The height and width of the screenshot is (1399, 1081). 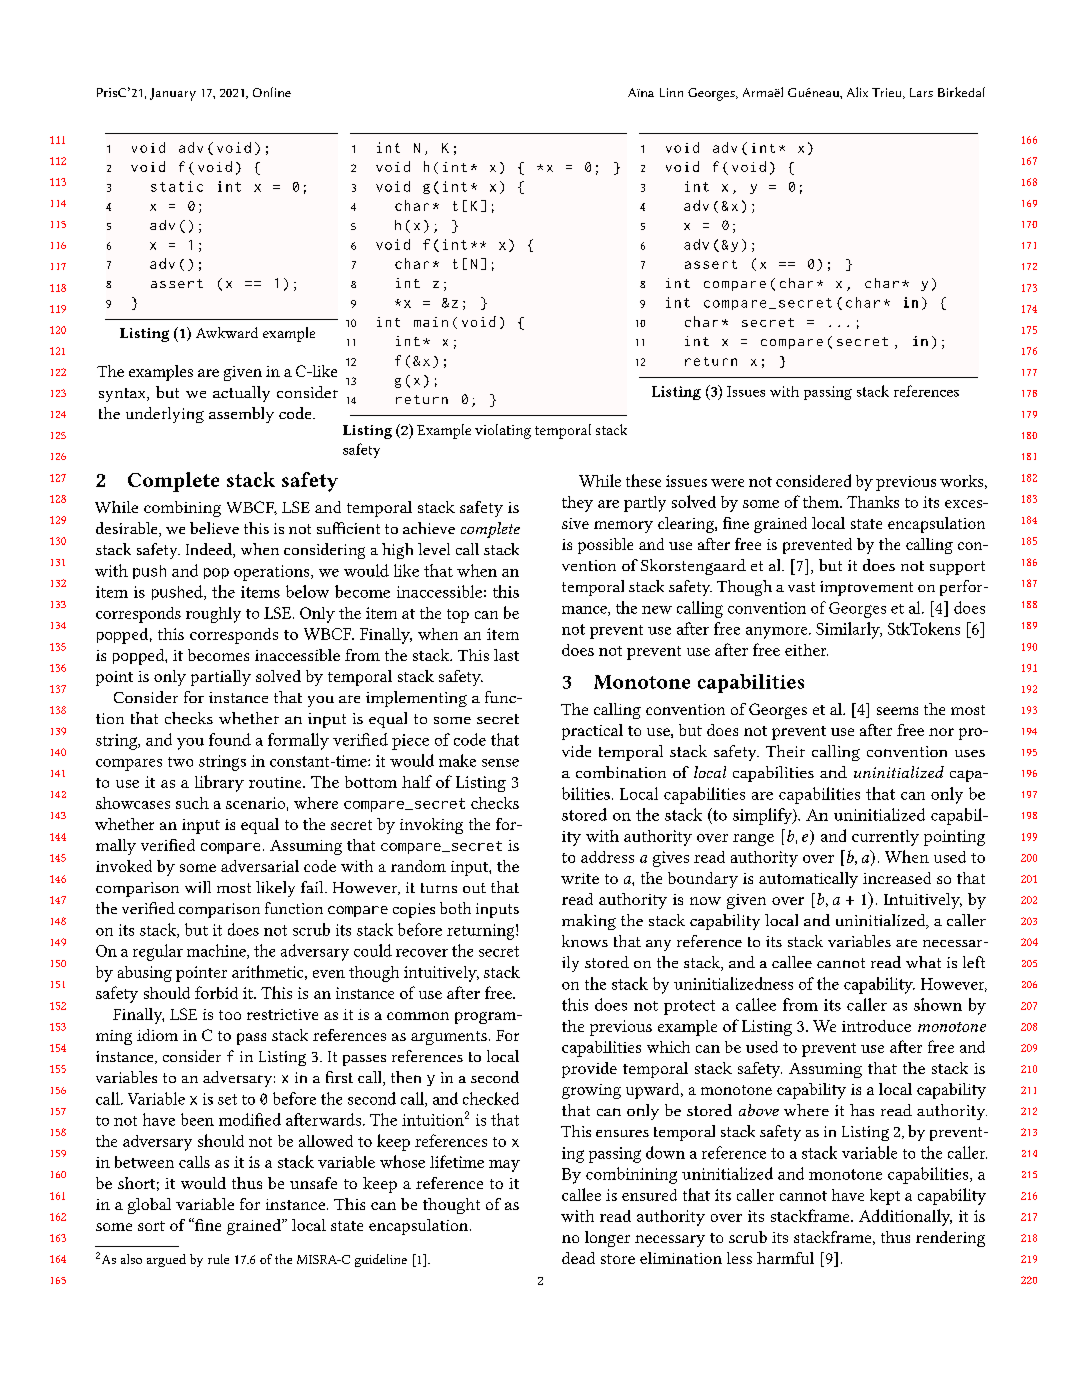 What do you see at coordinates (921, 92) in the screenshot?
I see `Lars` at bounding box center [921, 92].
